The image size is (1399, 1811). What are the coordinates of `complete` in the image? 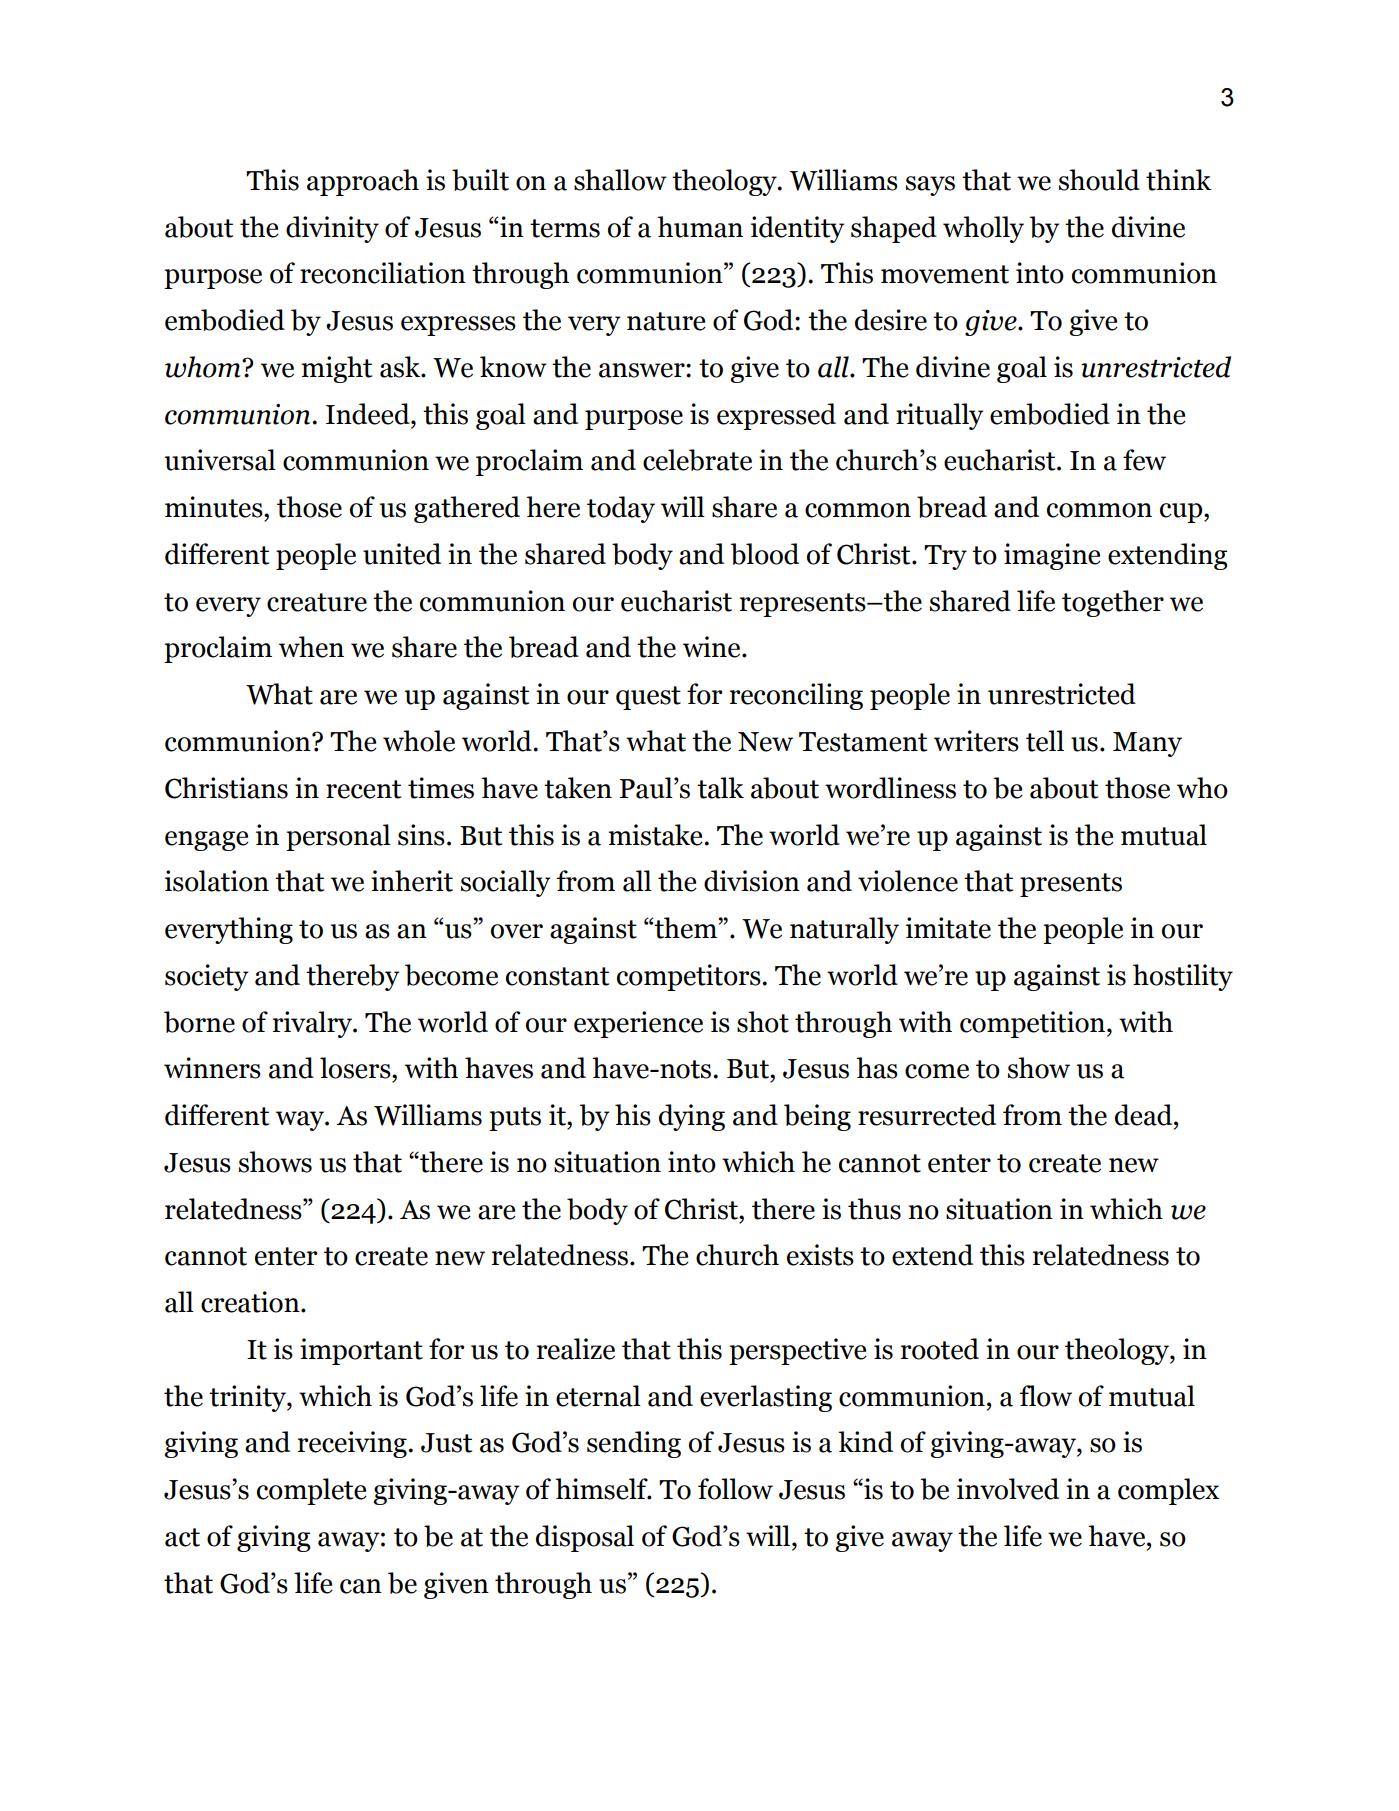 It's located at (312, 1491).
